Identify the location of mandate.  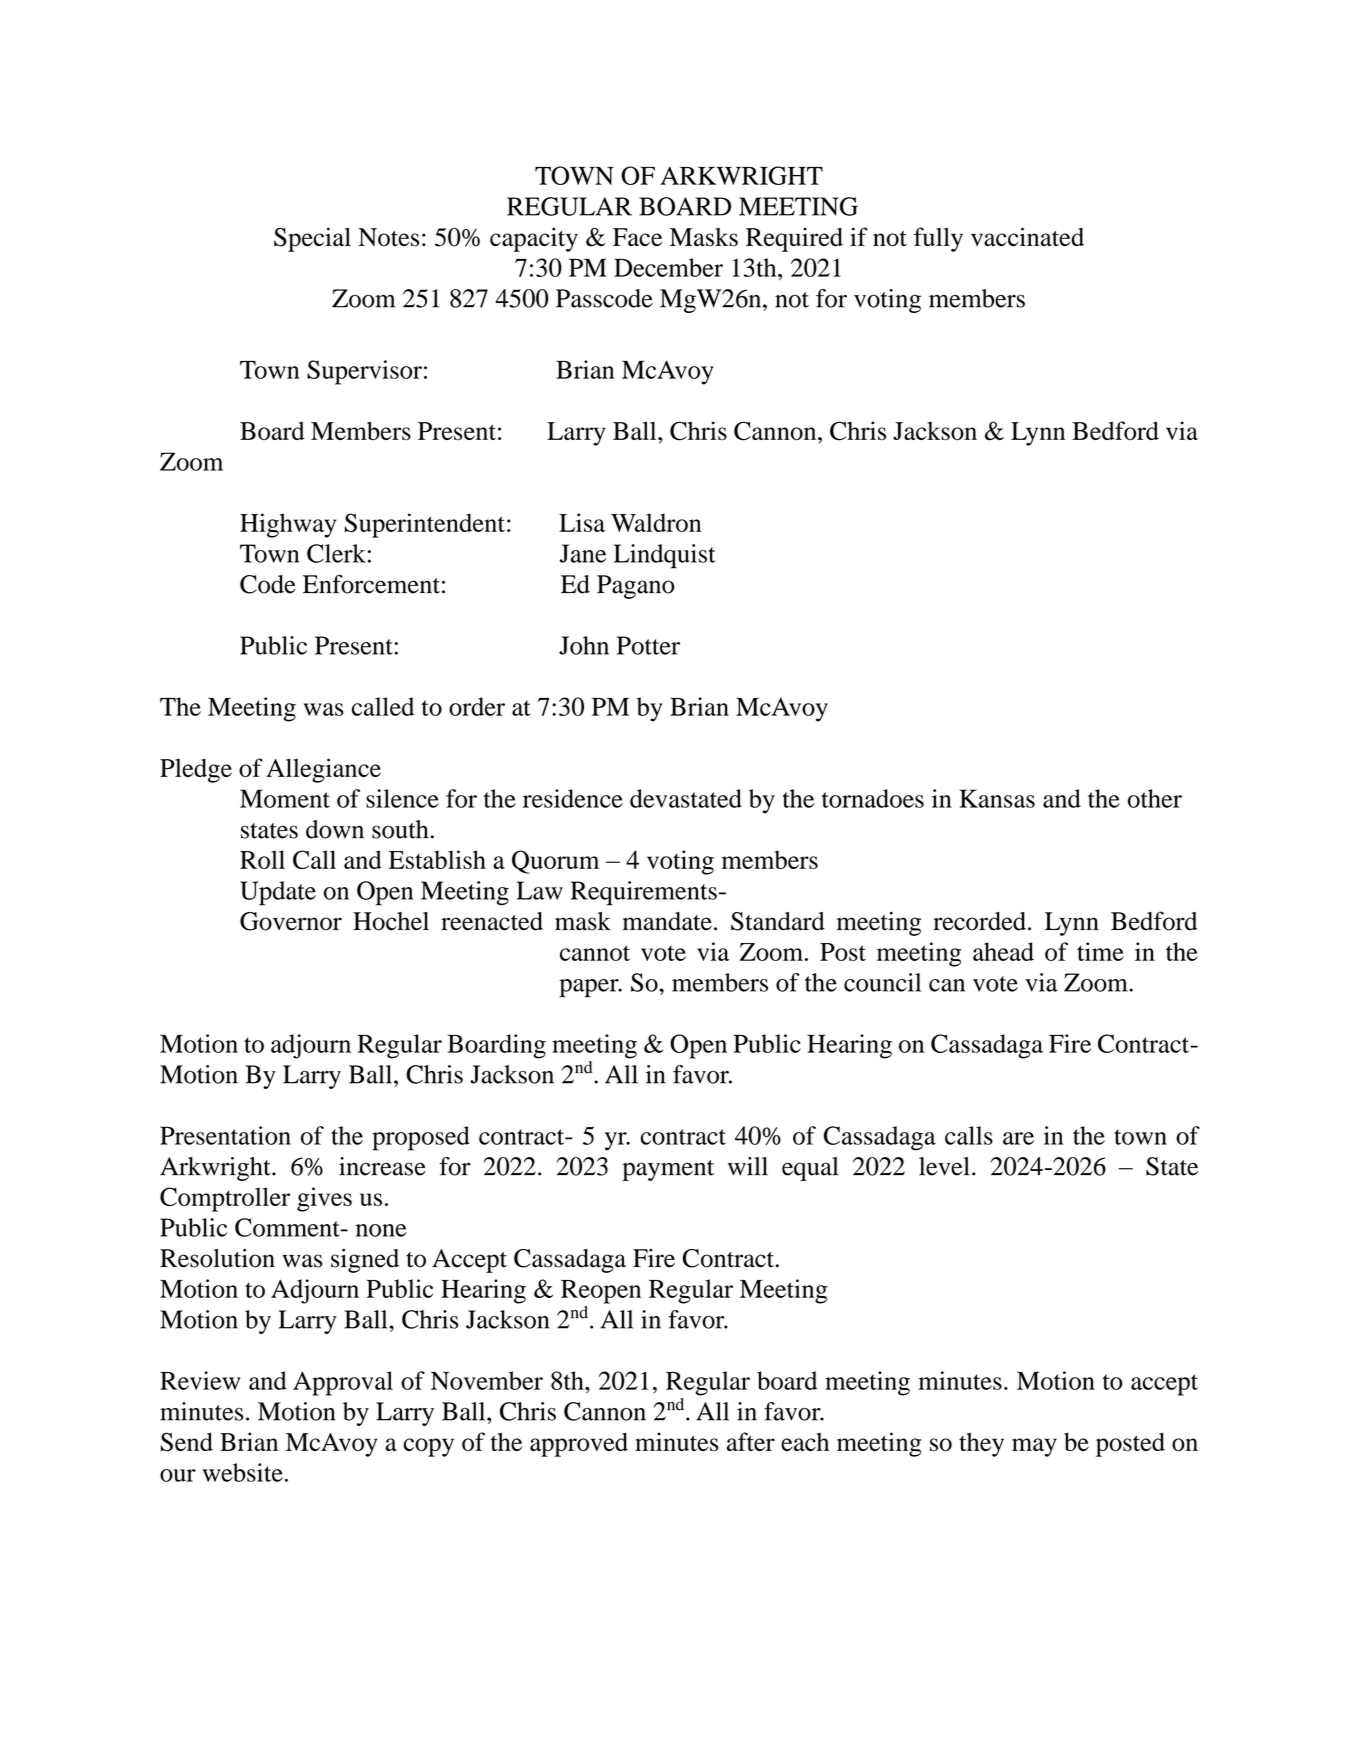
(667, 921).
